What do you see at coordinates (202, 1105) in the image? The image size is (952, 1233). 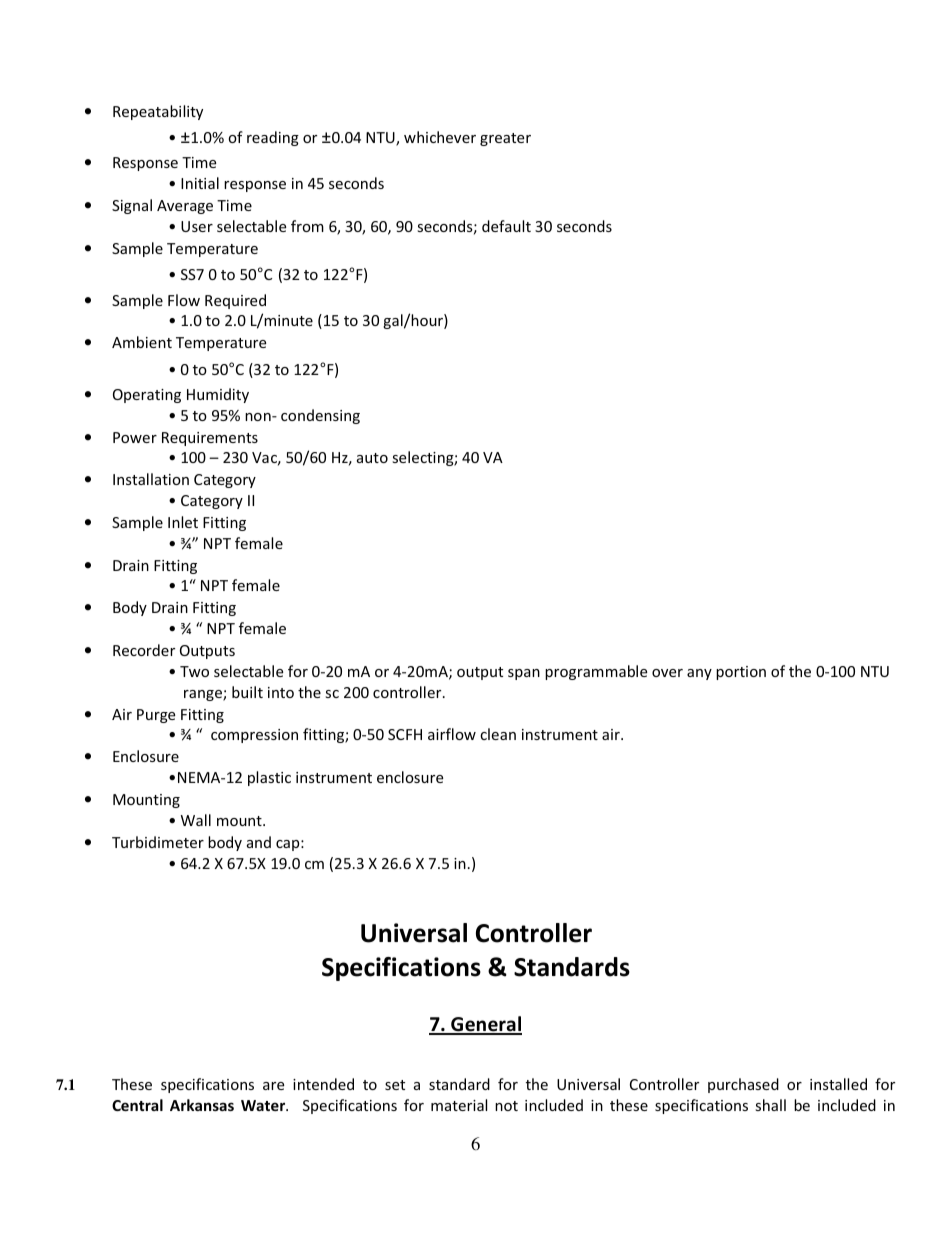 I see `Arkansas` at bounding box center [202, 1105].
